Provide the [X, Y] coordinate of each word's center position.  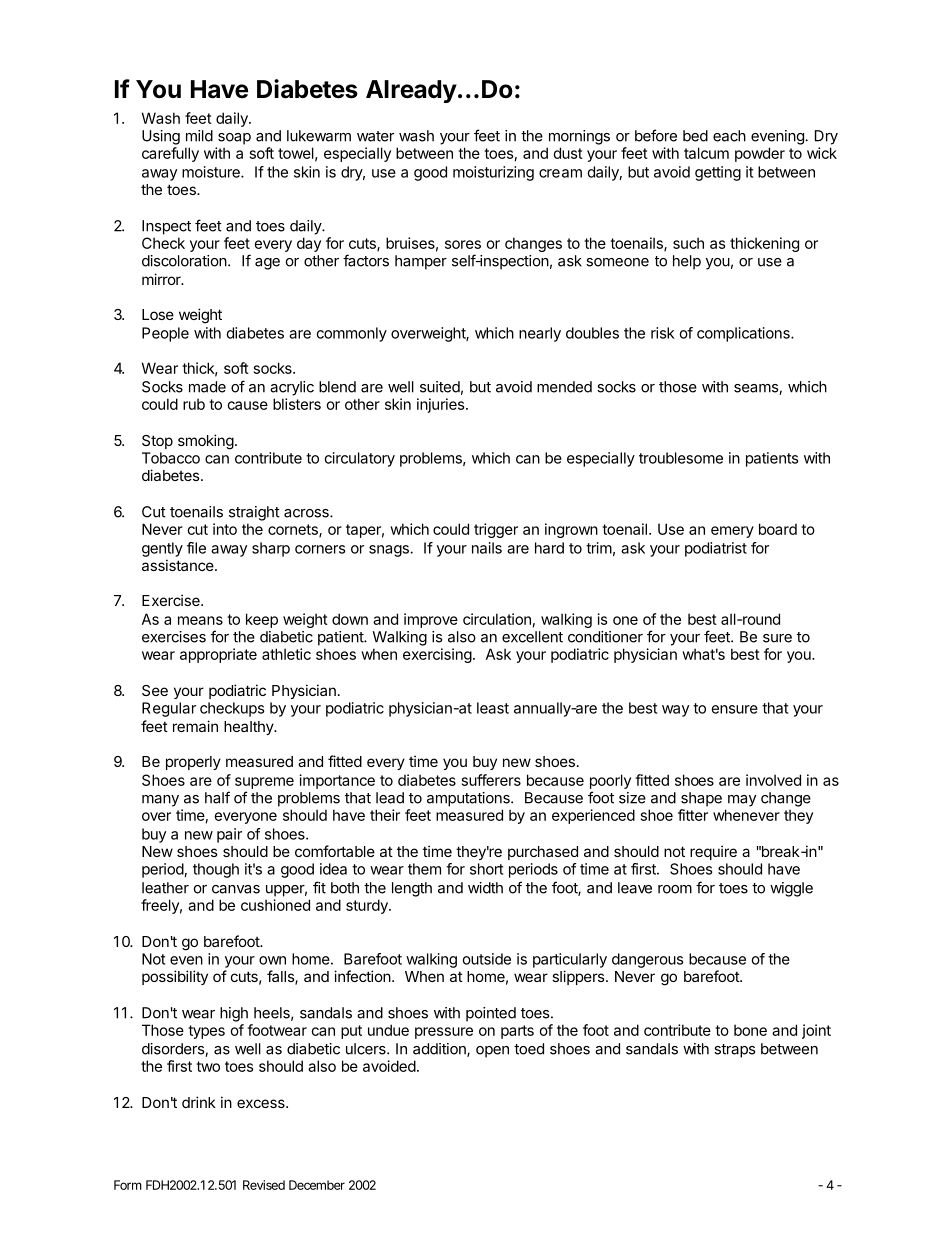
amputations [469, 799]
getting [718, 173]
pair [229, 835]
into [225, 529]
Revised [264, 1185]
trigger [496, 530]
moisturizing [493, 173]
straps [734, 1051]
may [742, 801]
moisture [212, 172]
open [492, 1052]
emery [732, 532]
